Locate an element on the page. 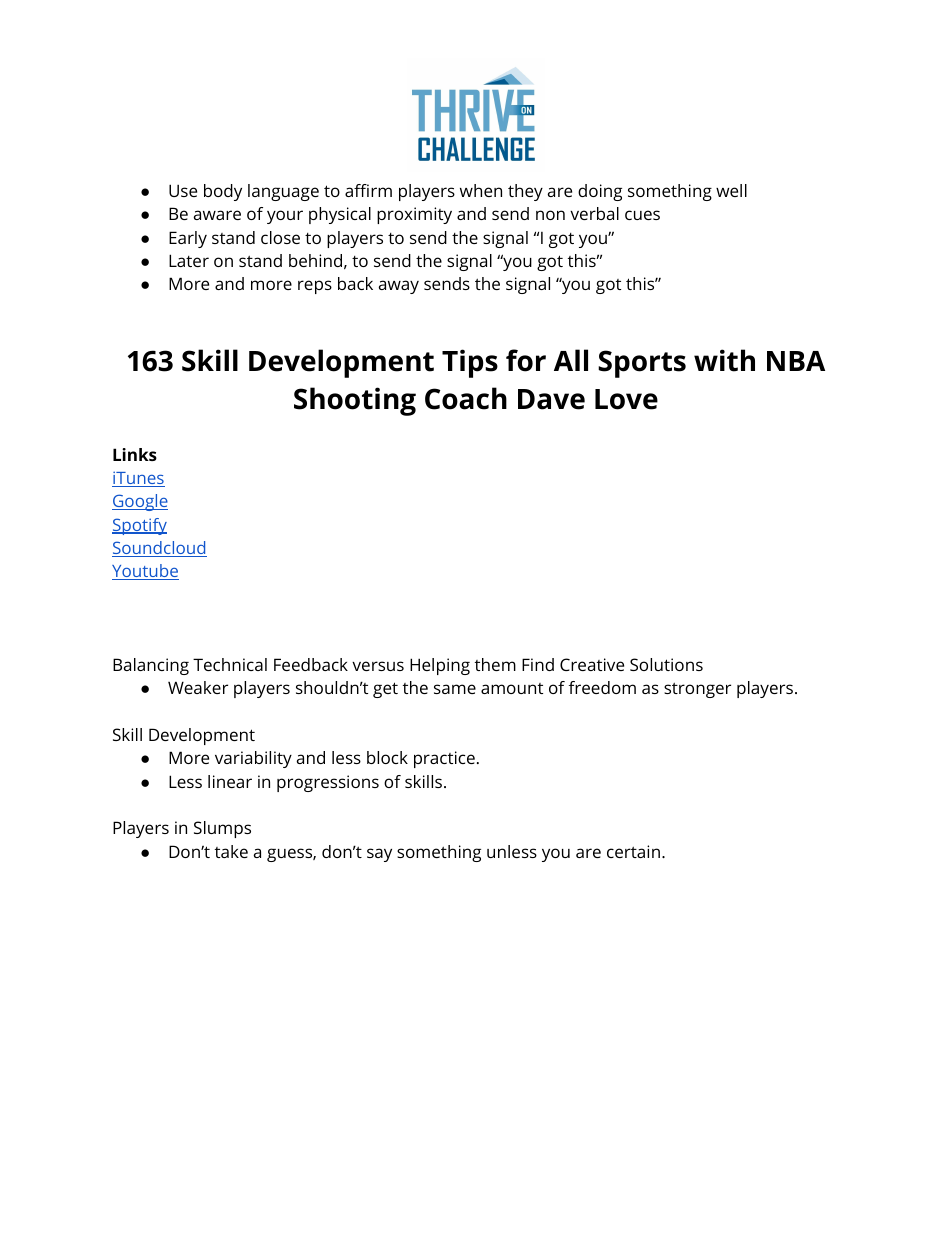 This document has width=952, height=1233. when is located at coordinates (481, 190).
